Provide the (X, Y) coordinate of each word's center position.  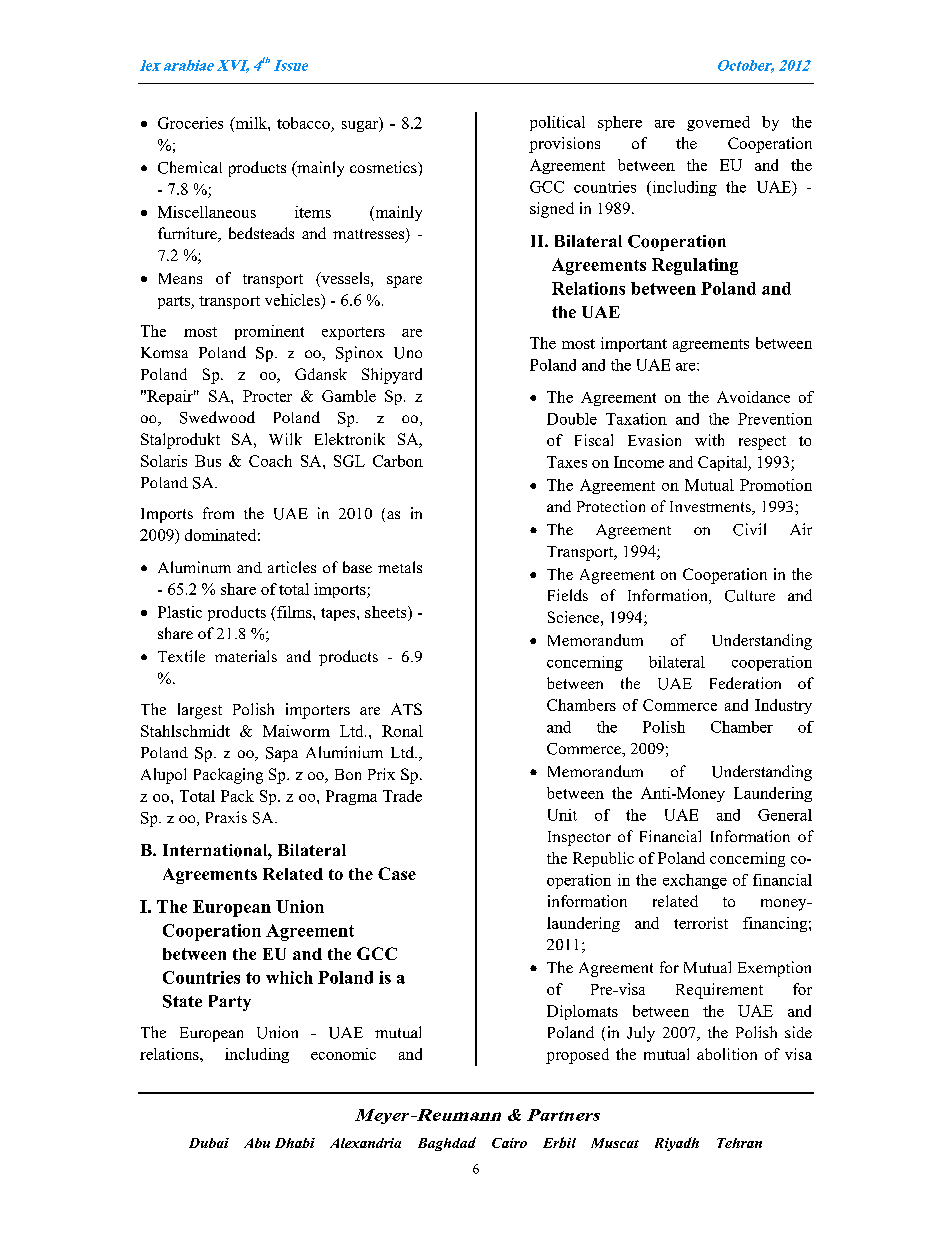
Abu (257, 1143)
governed (718, 123)
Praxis (226, 817)
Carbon (398, 461)
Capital (724, 463)
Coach (270, 461)
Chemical (190, 167)
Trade (402, 796)
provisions (564, 145)
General (785, 815)
